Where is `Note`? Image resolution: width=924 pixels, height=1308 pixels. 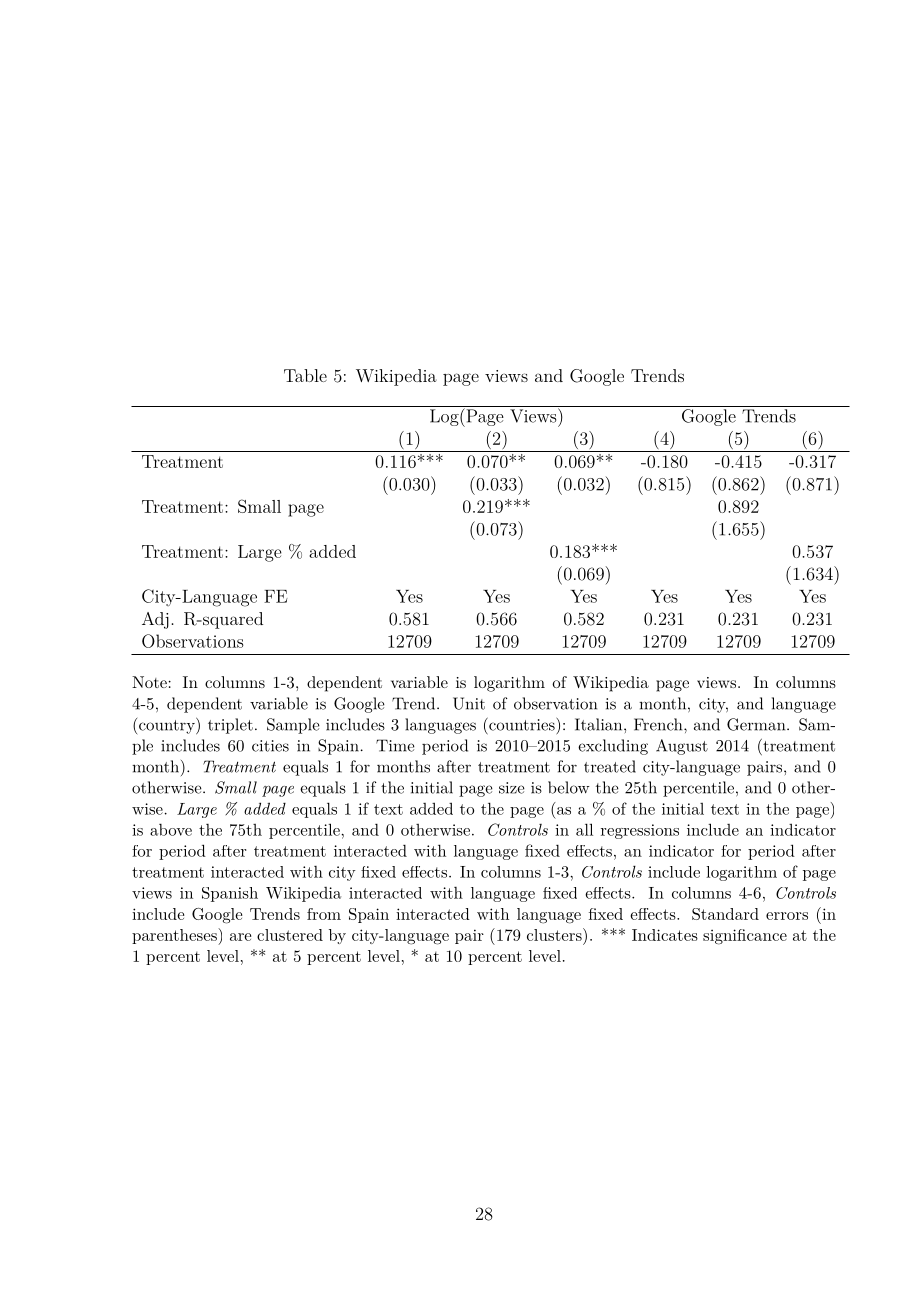 Note is located at coordinates (149, 682).
